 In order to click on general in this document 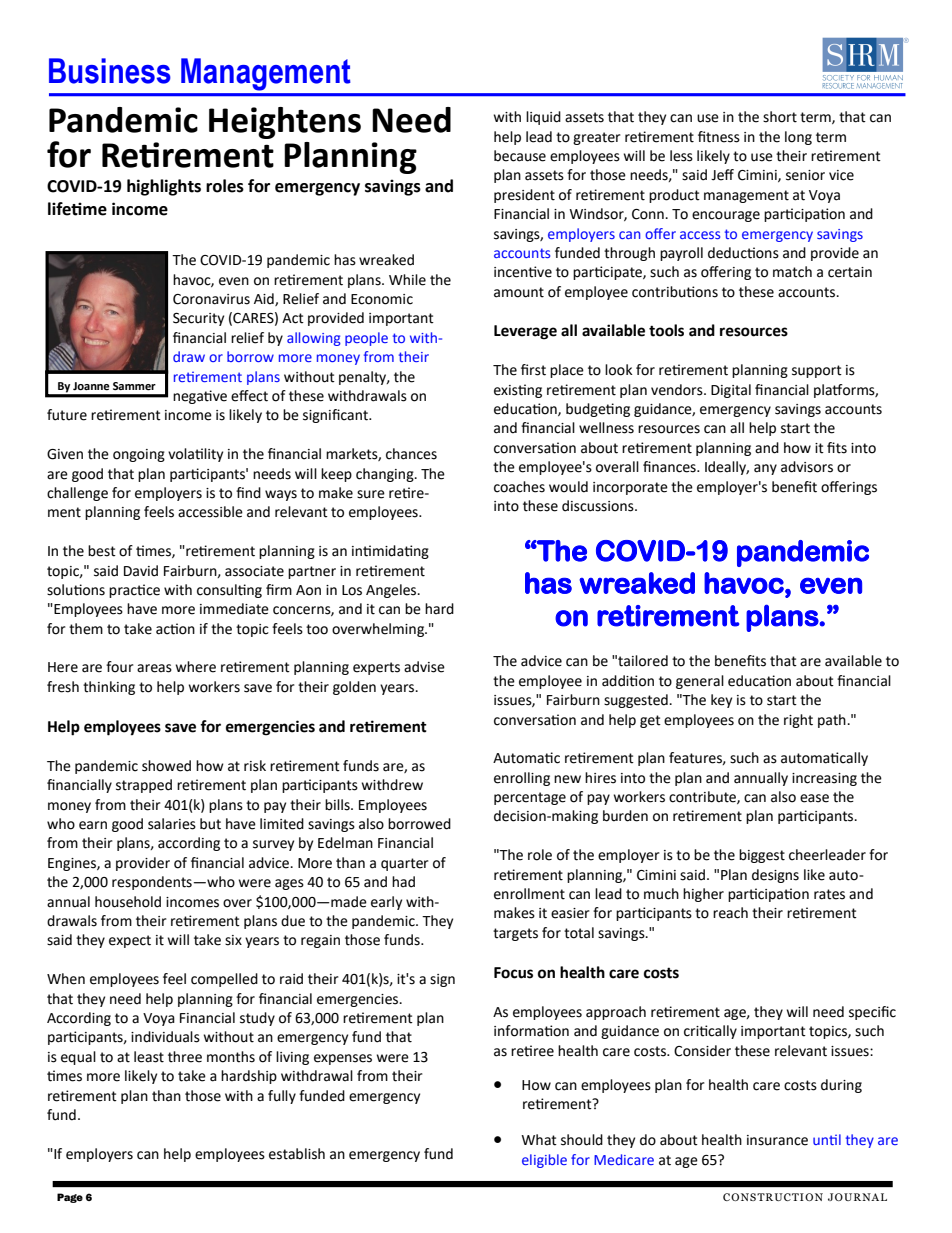, I will do `click(700, 682)`.
